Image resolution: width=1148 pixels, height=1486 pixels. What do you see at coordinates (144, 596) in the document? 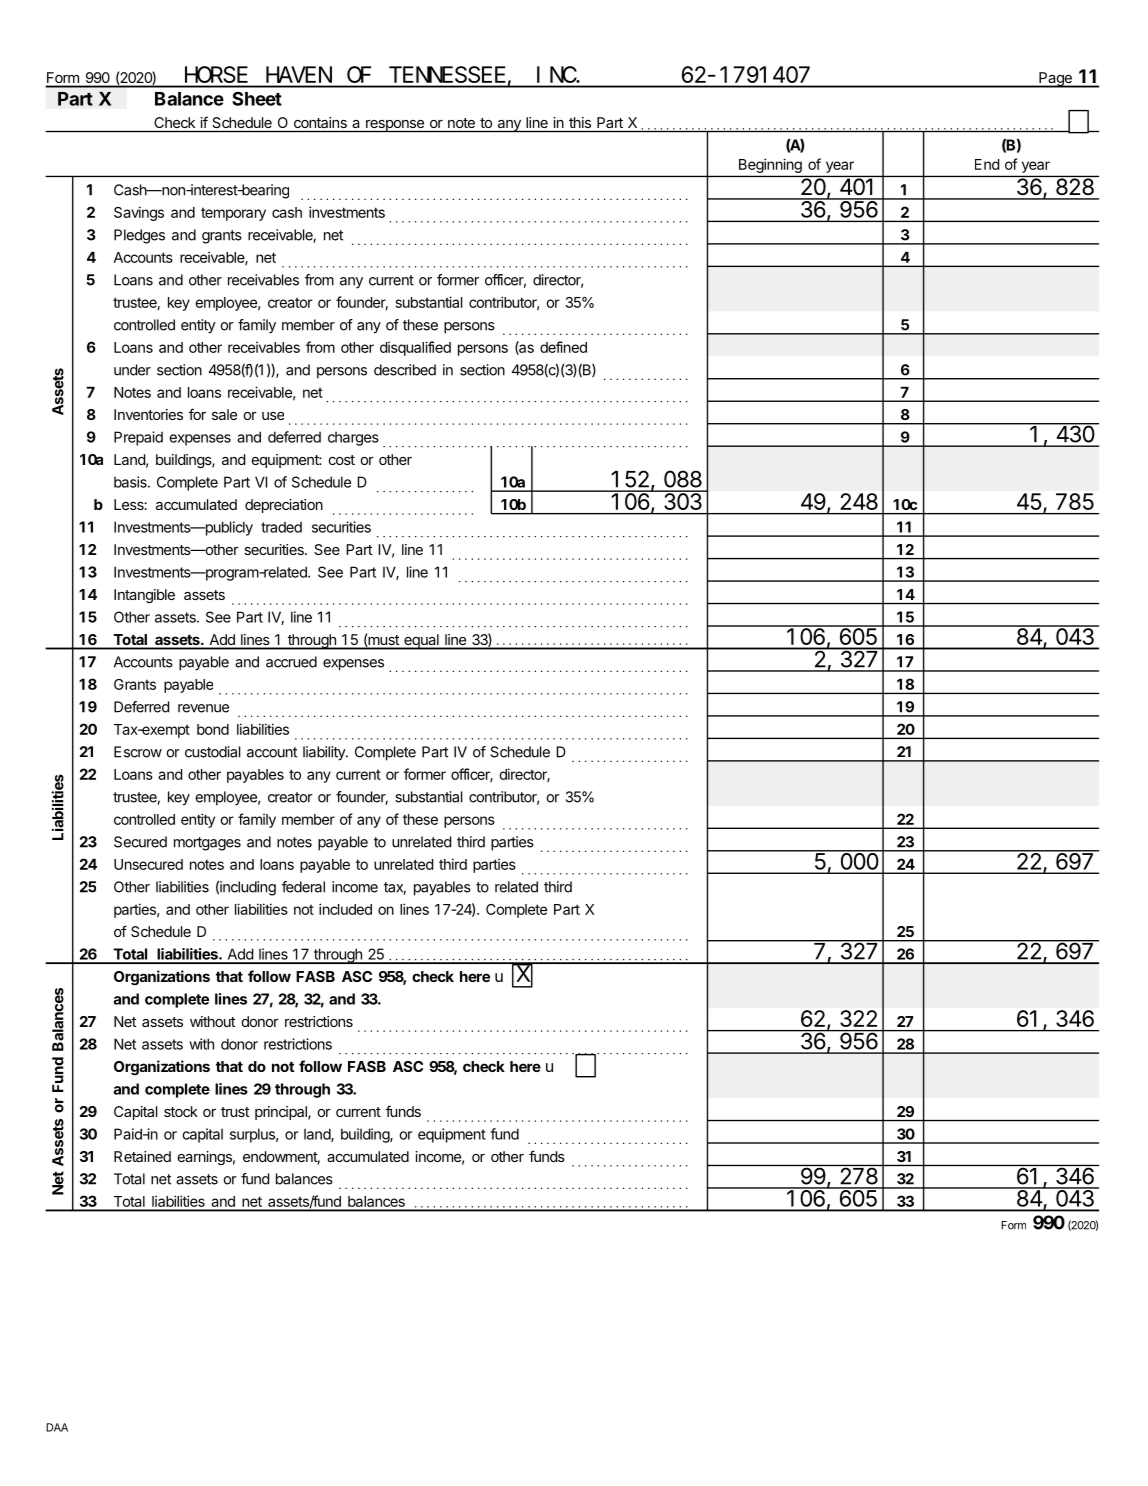
I see `Intangible` at bounding box center [144, 596].
